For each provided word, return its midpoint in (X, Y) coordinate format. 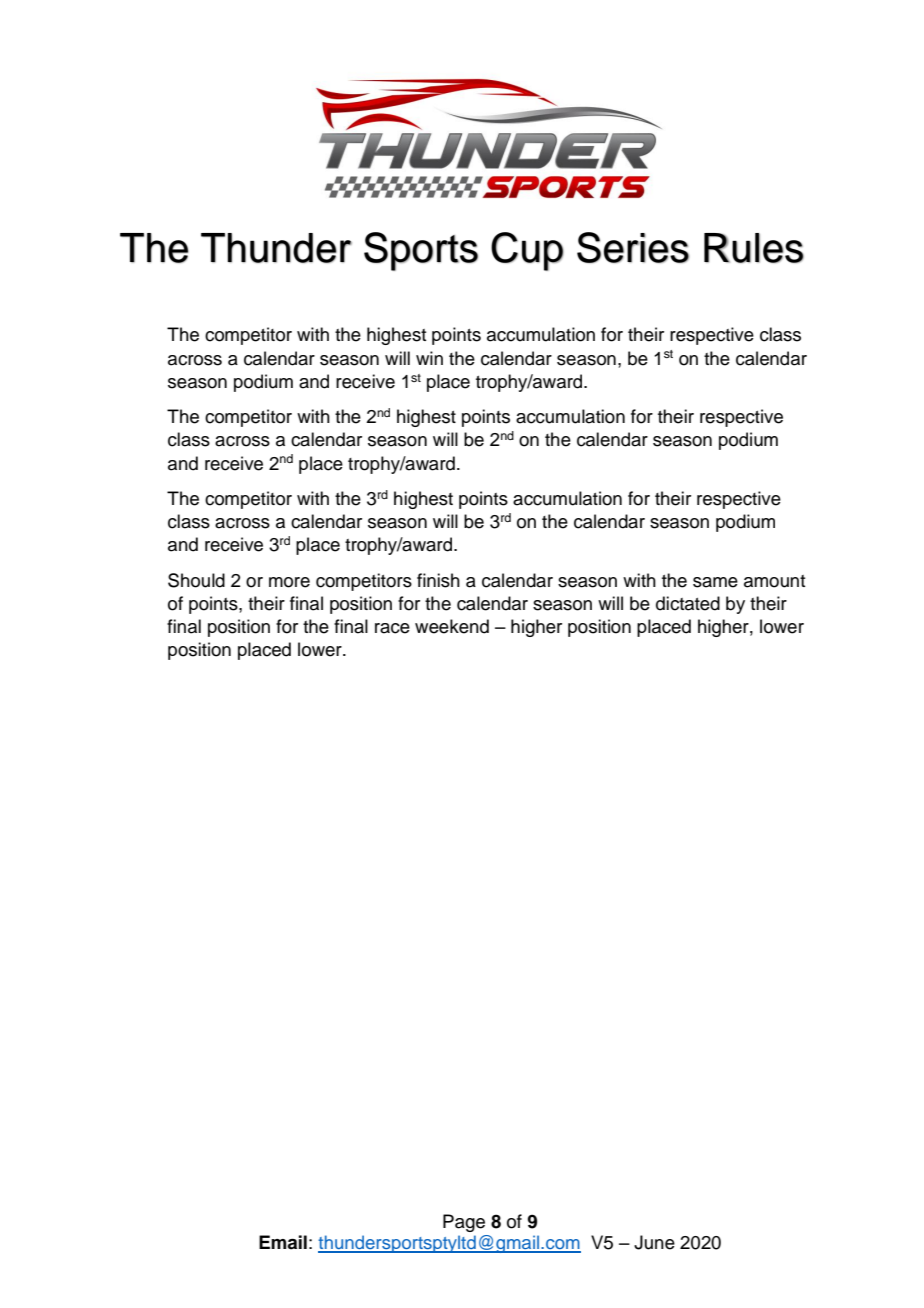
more (289, 582)
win (429, 358)
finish (438, 580)
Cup (527, 251)
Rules (754, 248)
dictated (688, 603)
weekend (452, 626)
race (392, 628)
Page (464, 1223)
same (715, 582)
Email (283, 1242)
